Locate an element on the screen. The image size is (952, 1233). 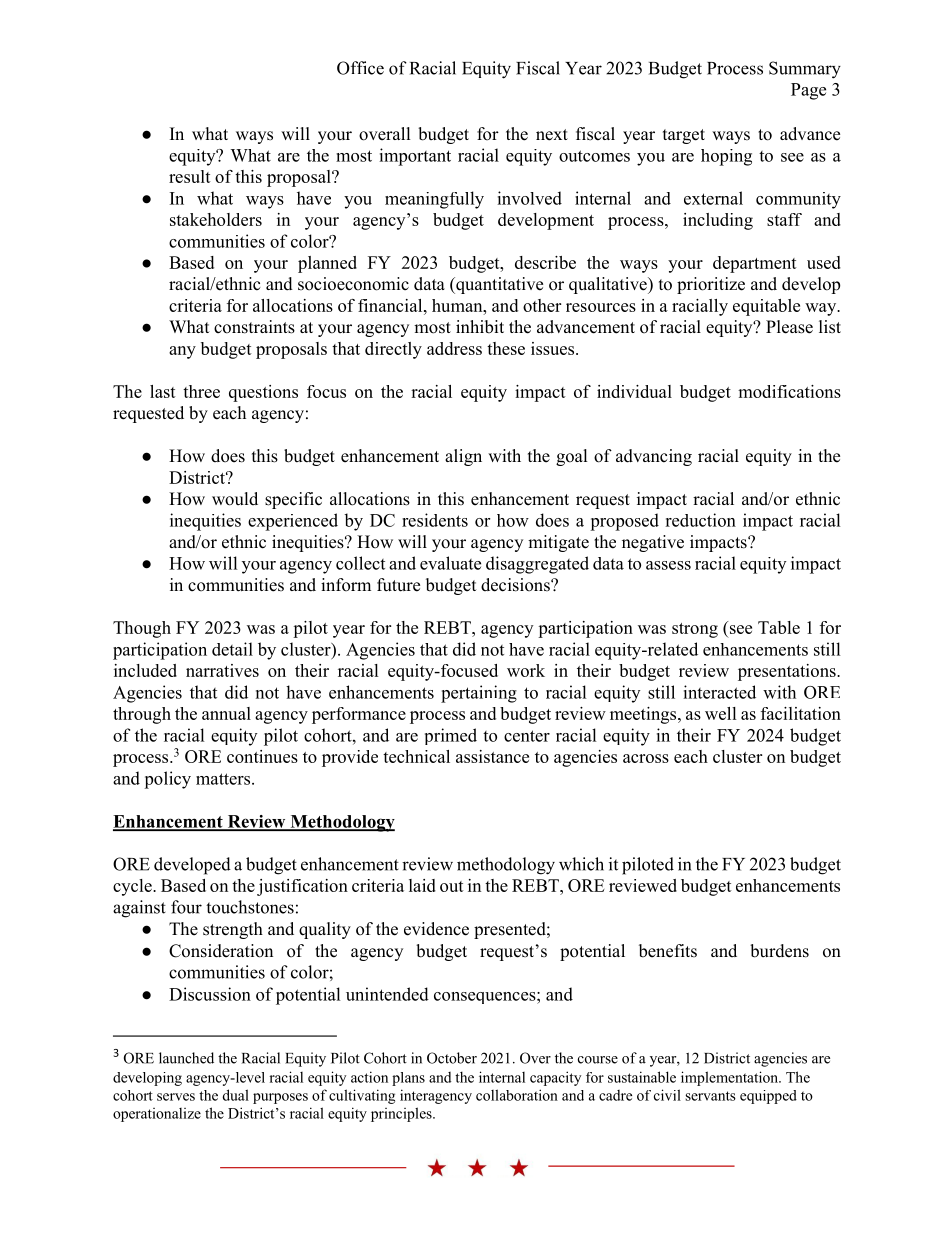
modifications is located at coordinates (789, 391).
